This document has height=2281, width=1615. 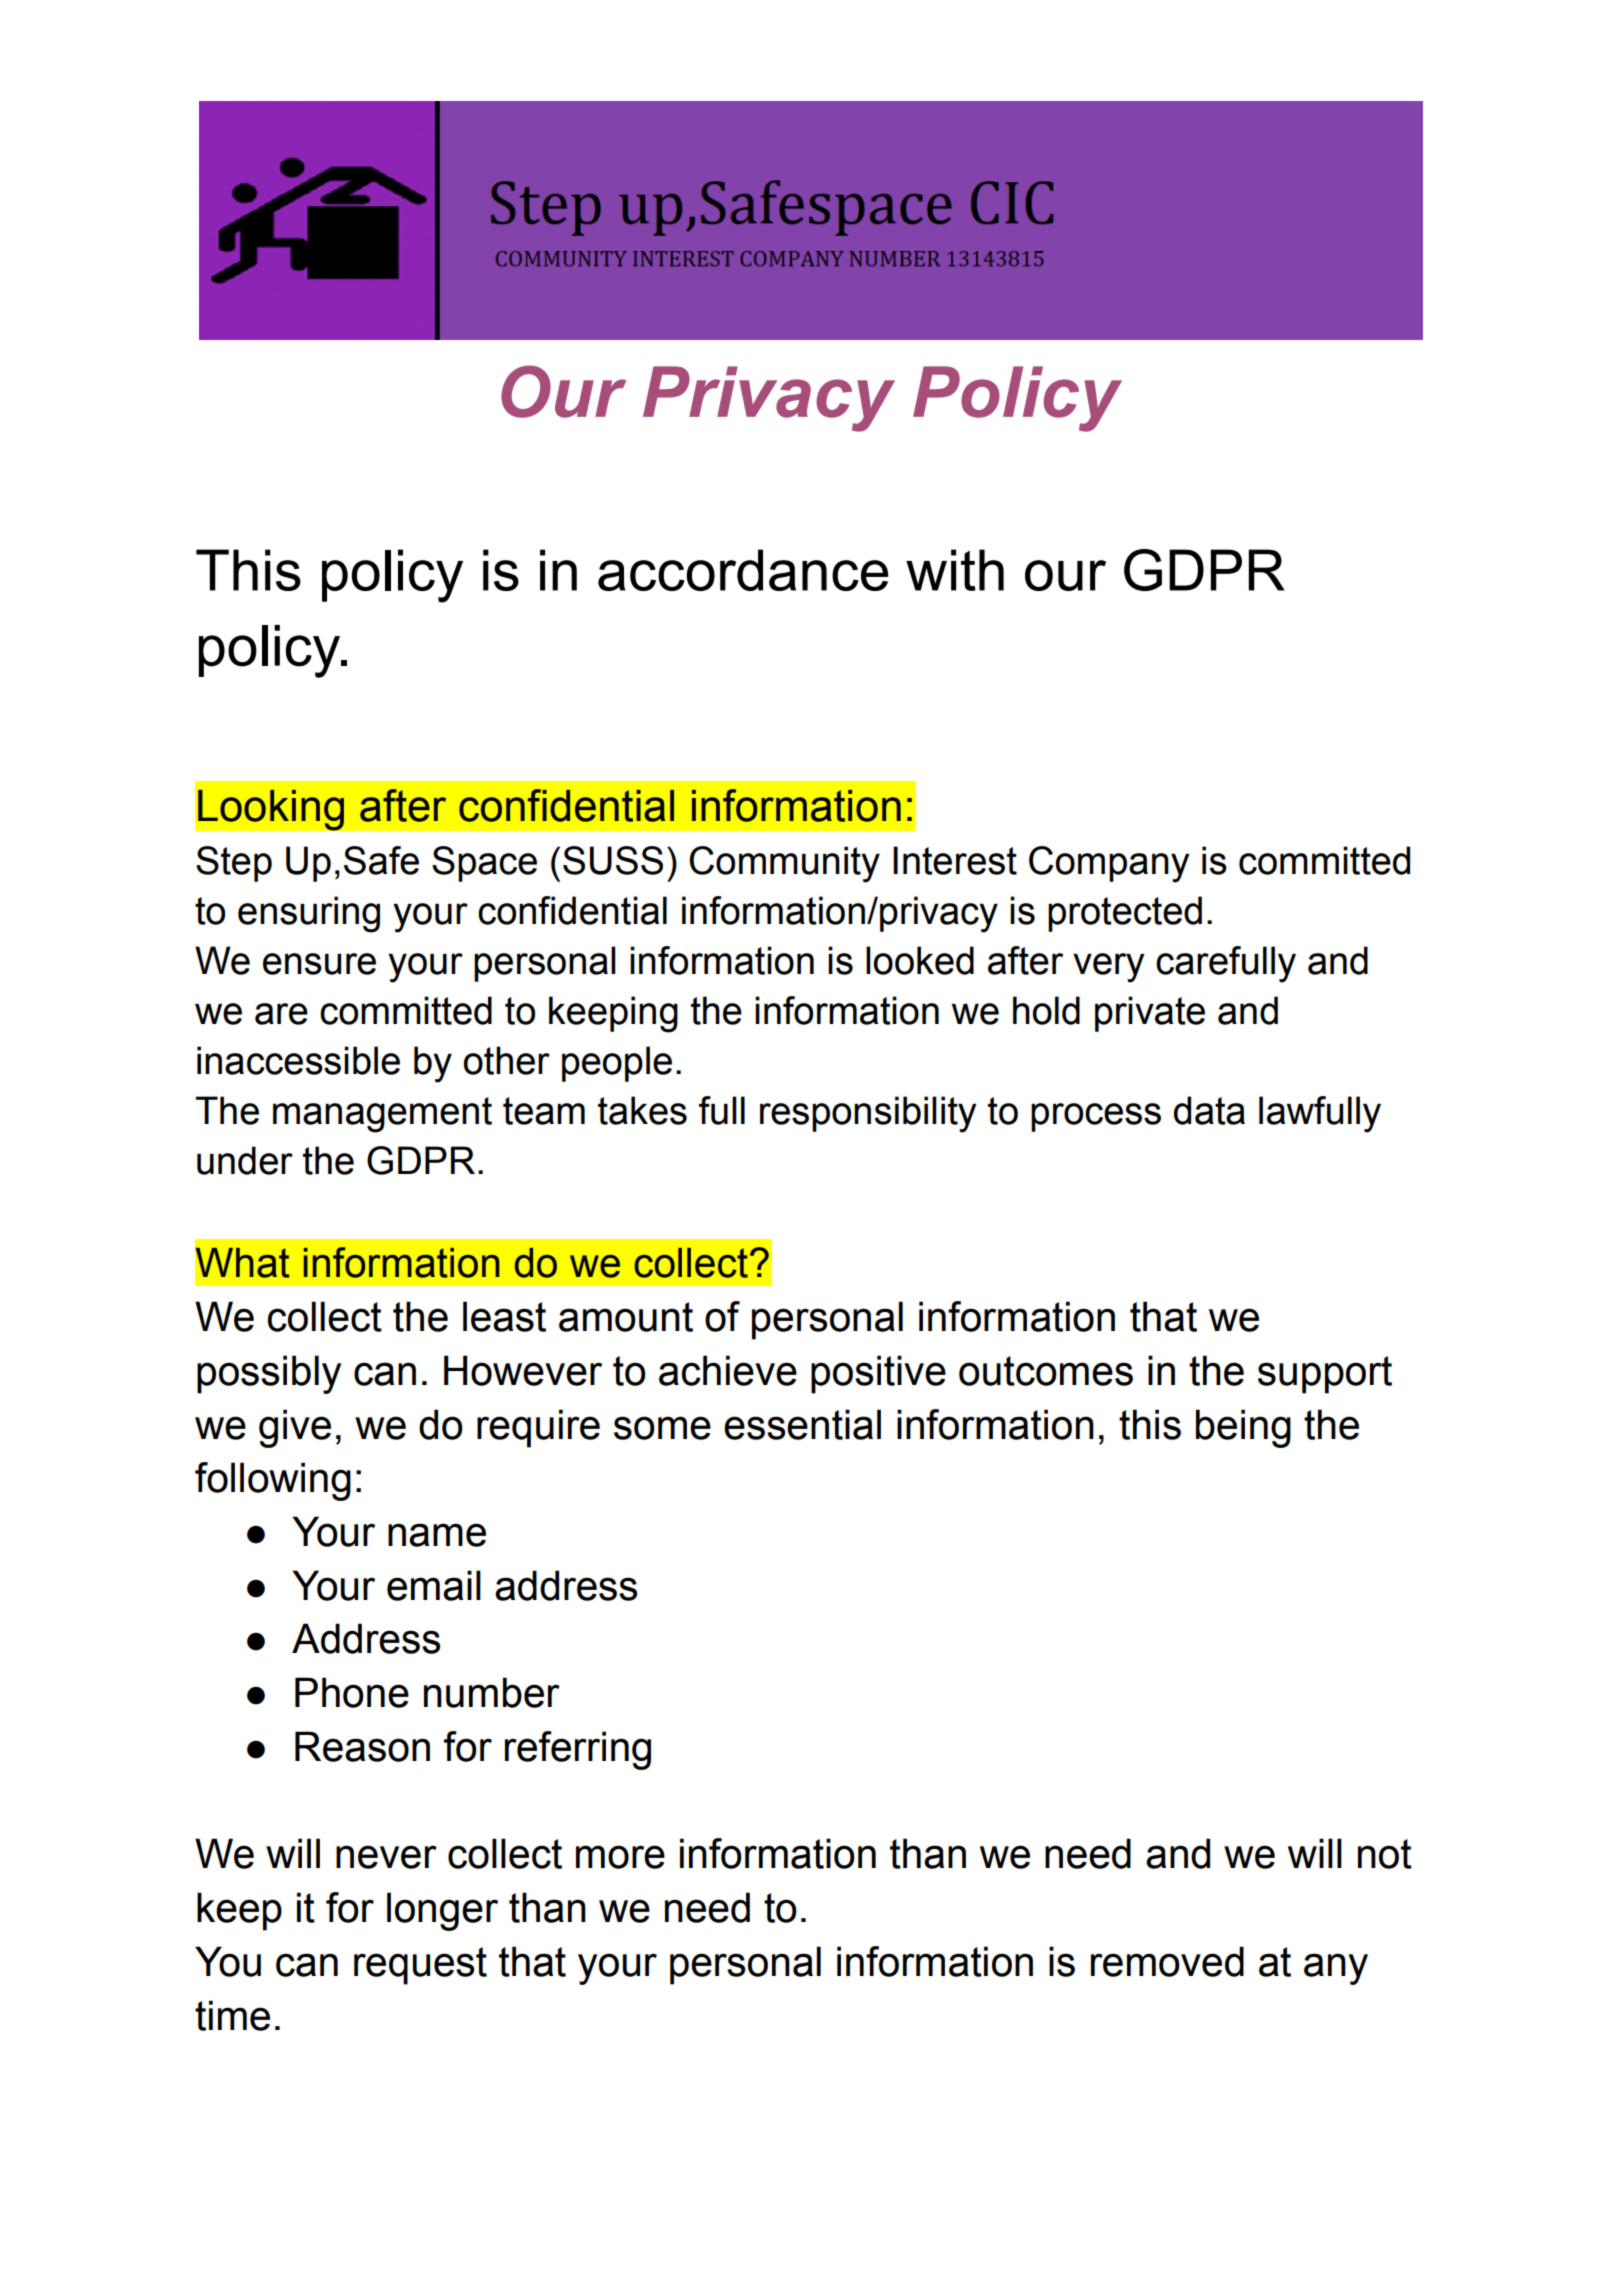 I want to click on with, so click(x=955, y=570).
